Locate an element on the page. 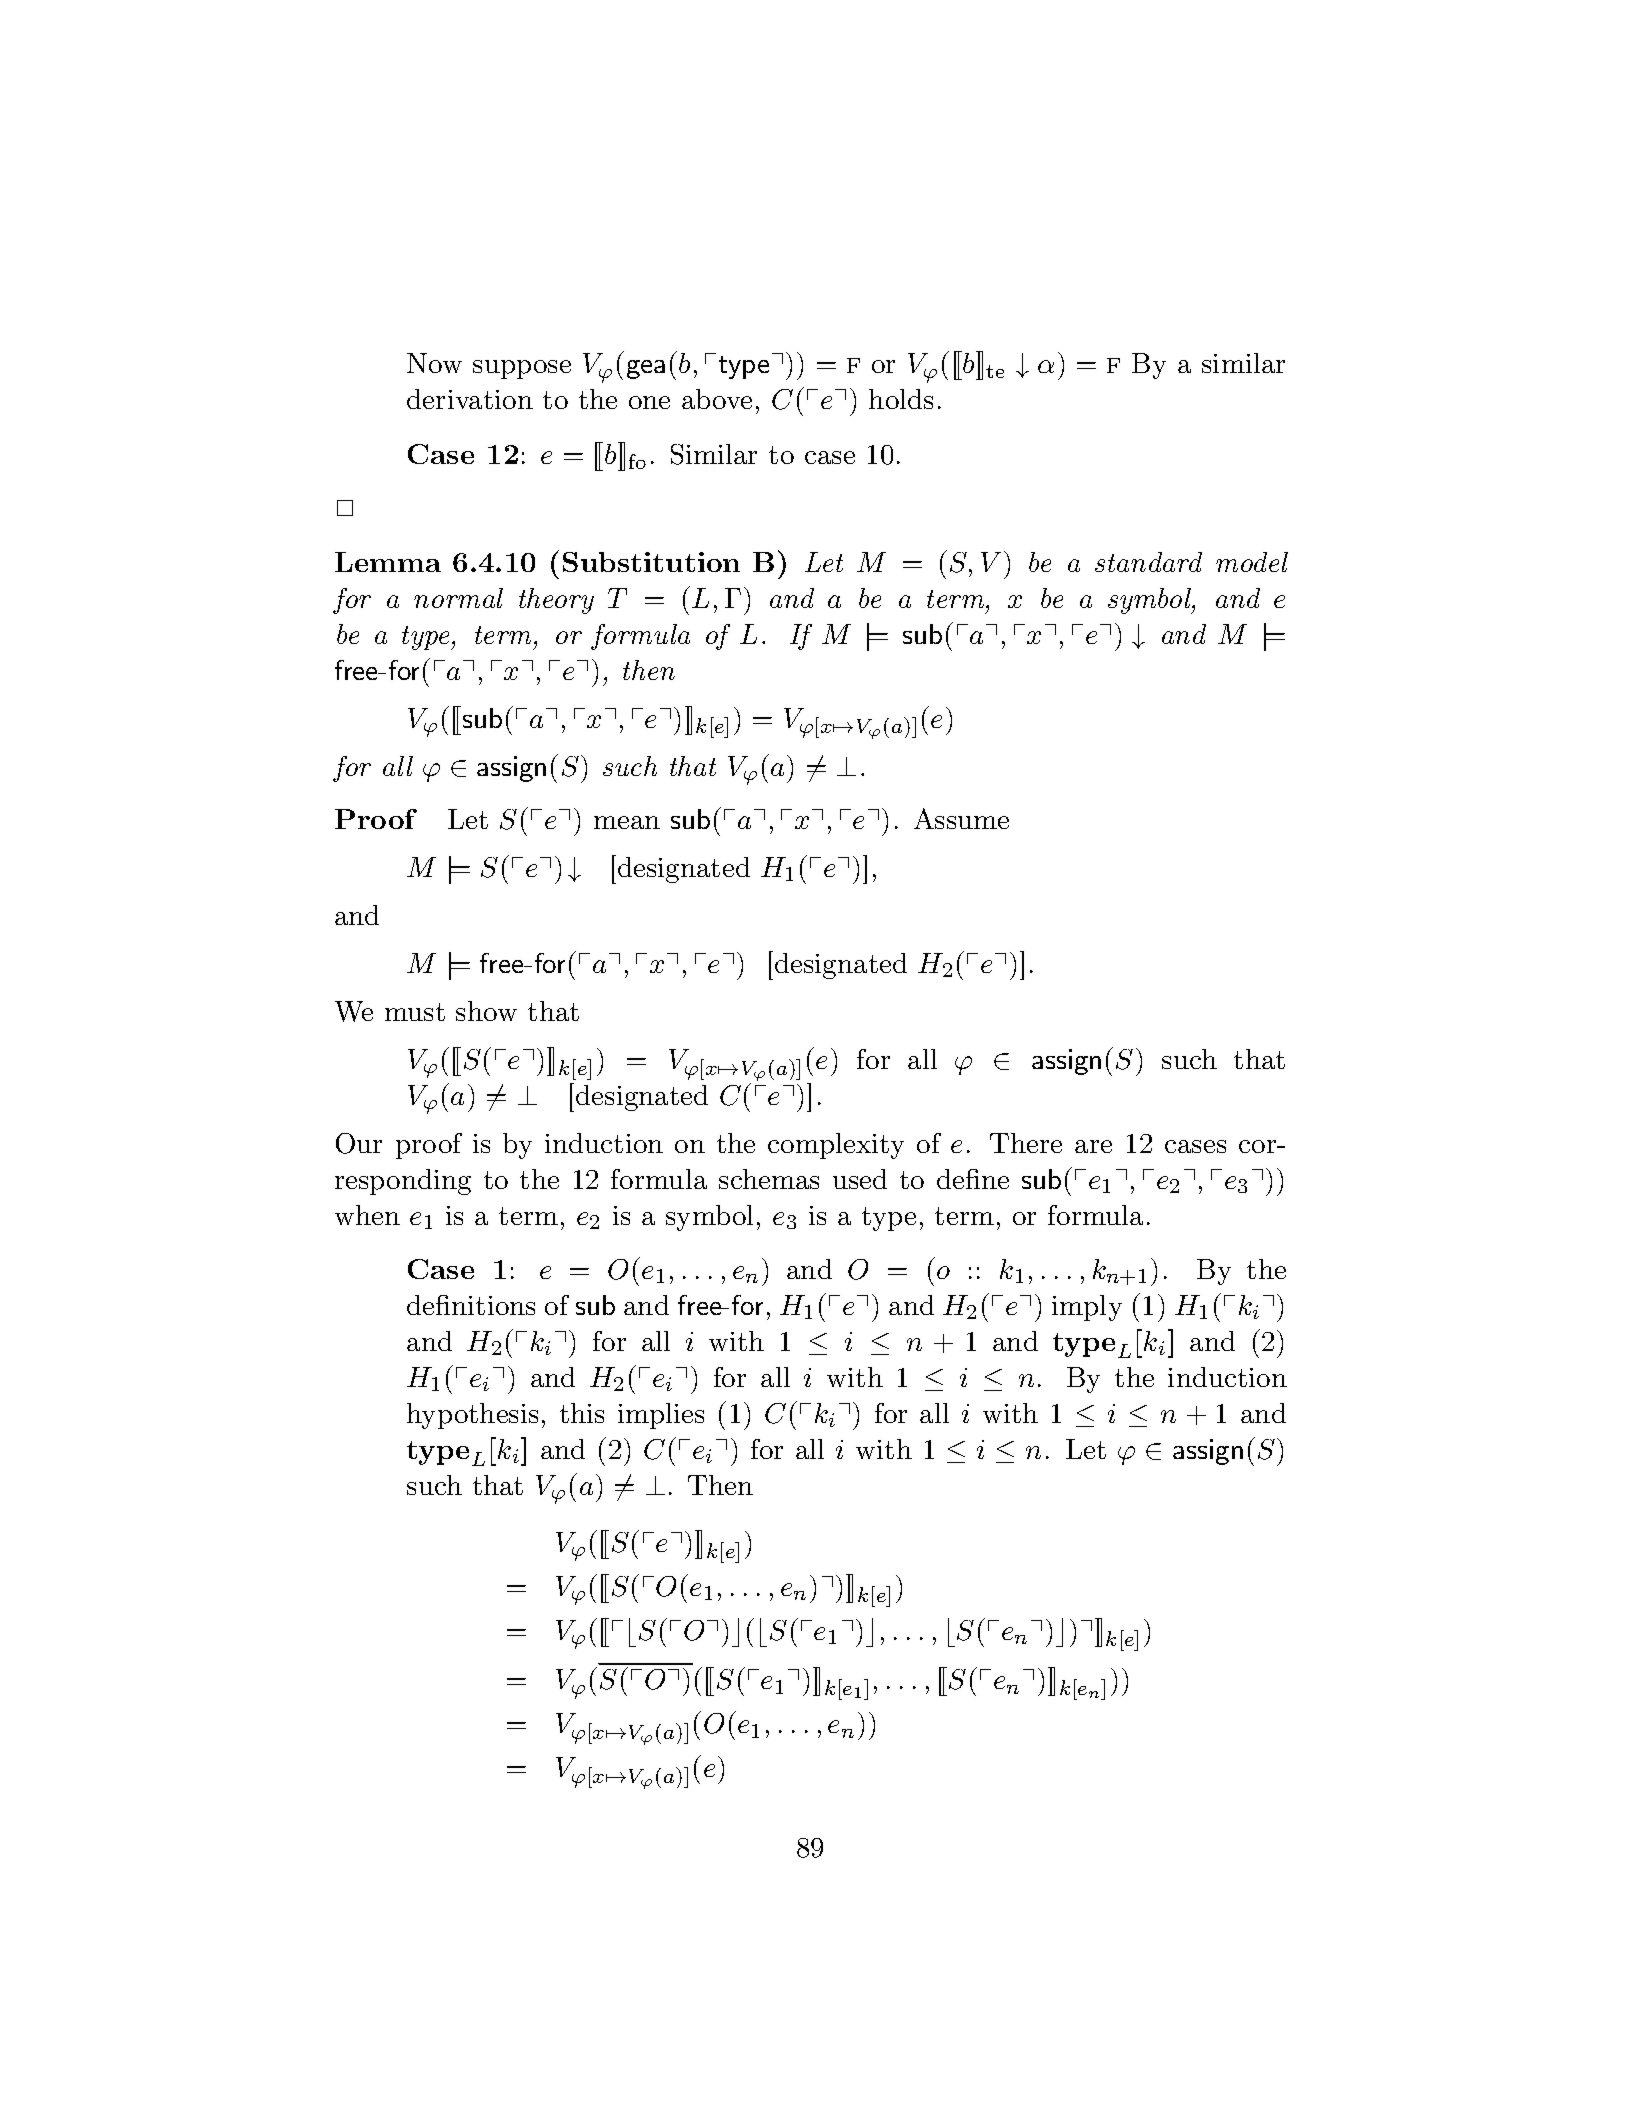  Our is located at coordinates (359, 1143).
